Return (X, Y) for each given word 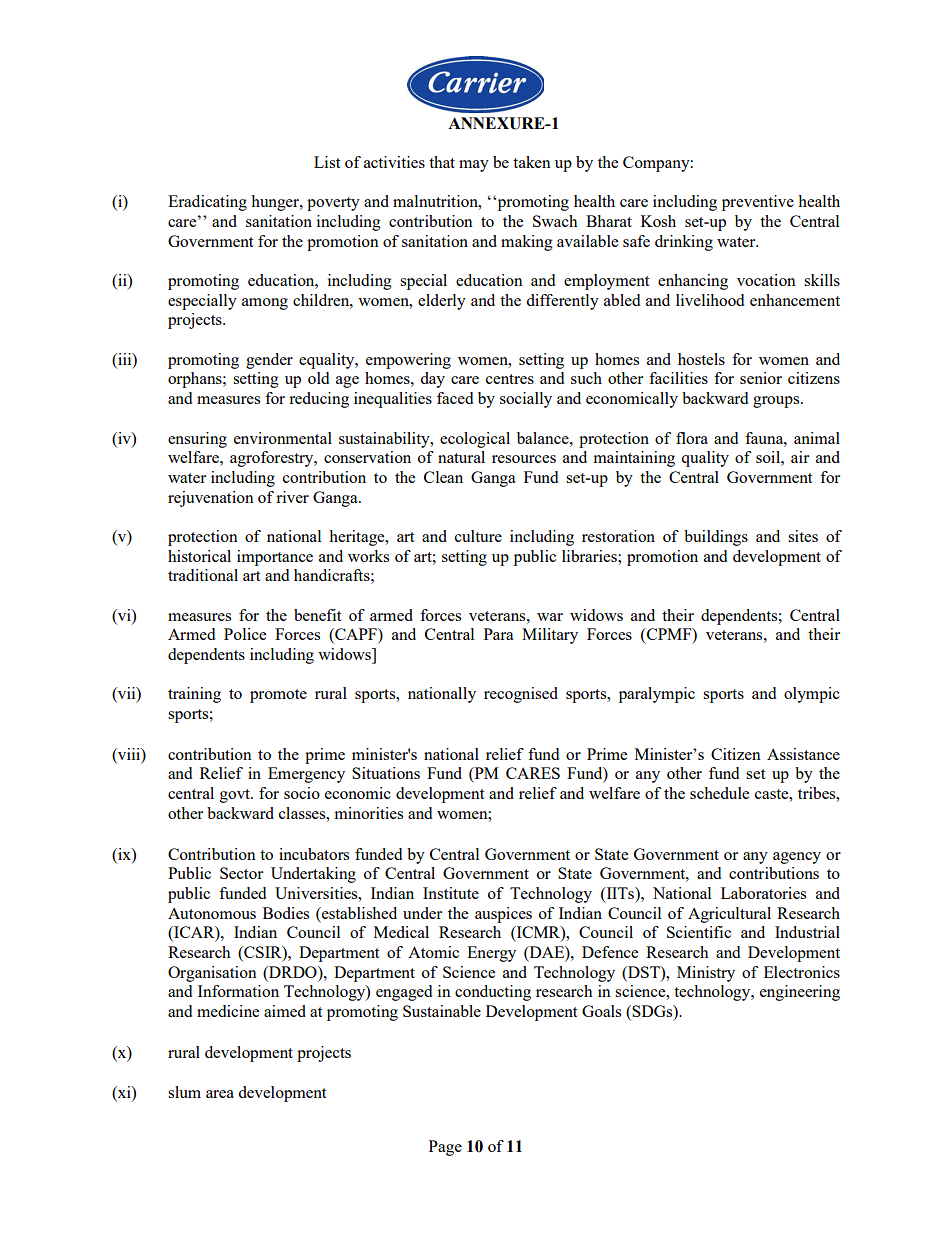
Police (245, 634)
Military (550, 636)
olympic (812, 695)
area (220, 1094)
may (474, 166)
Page (445, 1148)
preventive (758, 203)
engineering (800, 993)
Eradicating (207, 203)
